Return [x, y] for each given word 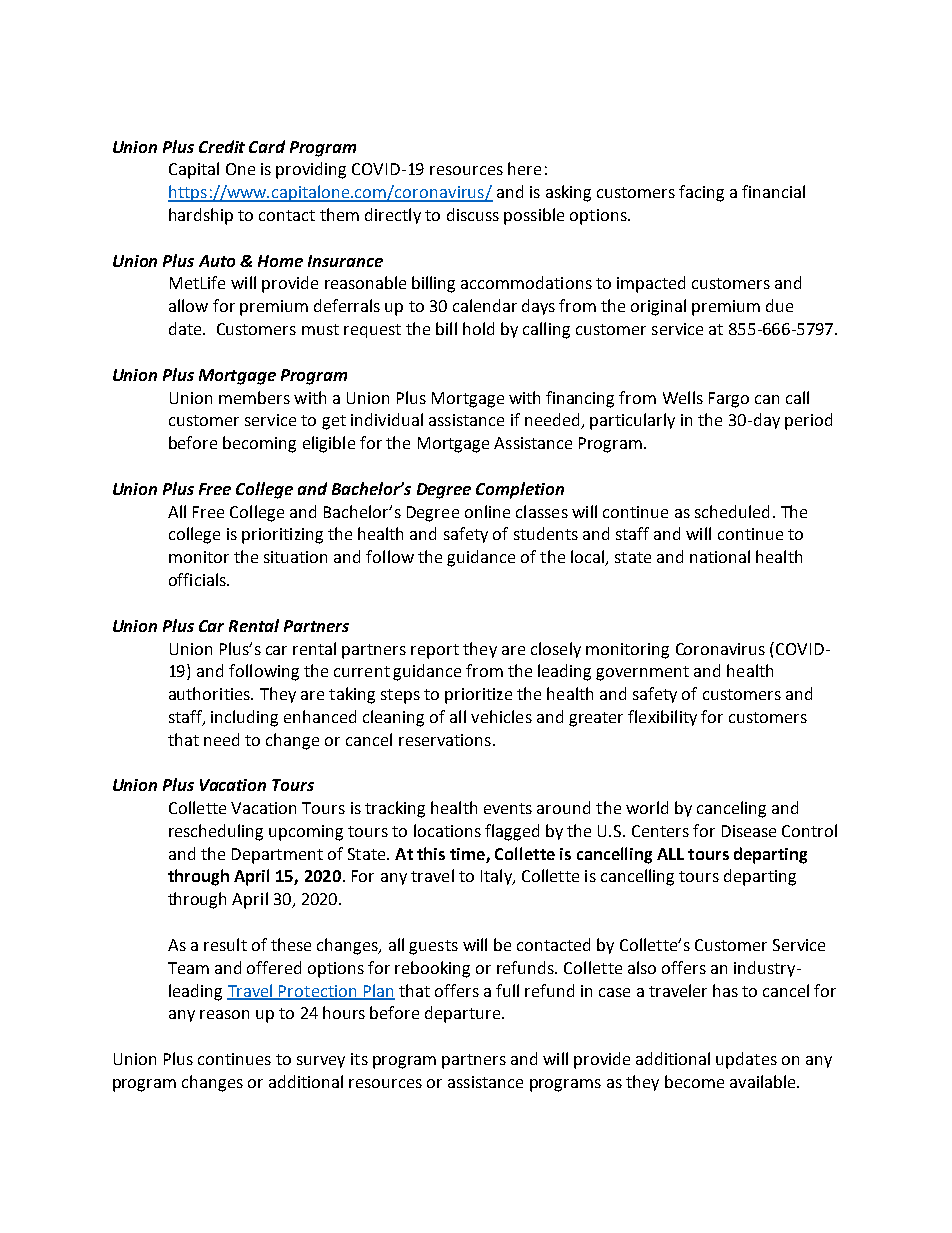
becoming [259, 444]
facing [701, 193]
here [524, 168]
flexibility [662, 718]
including [244, 718]
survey [321, 1062]
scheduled [732, 511]
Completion [520, 490]
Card [267, 146]
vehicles [501, 716]
